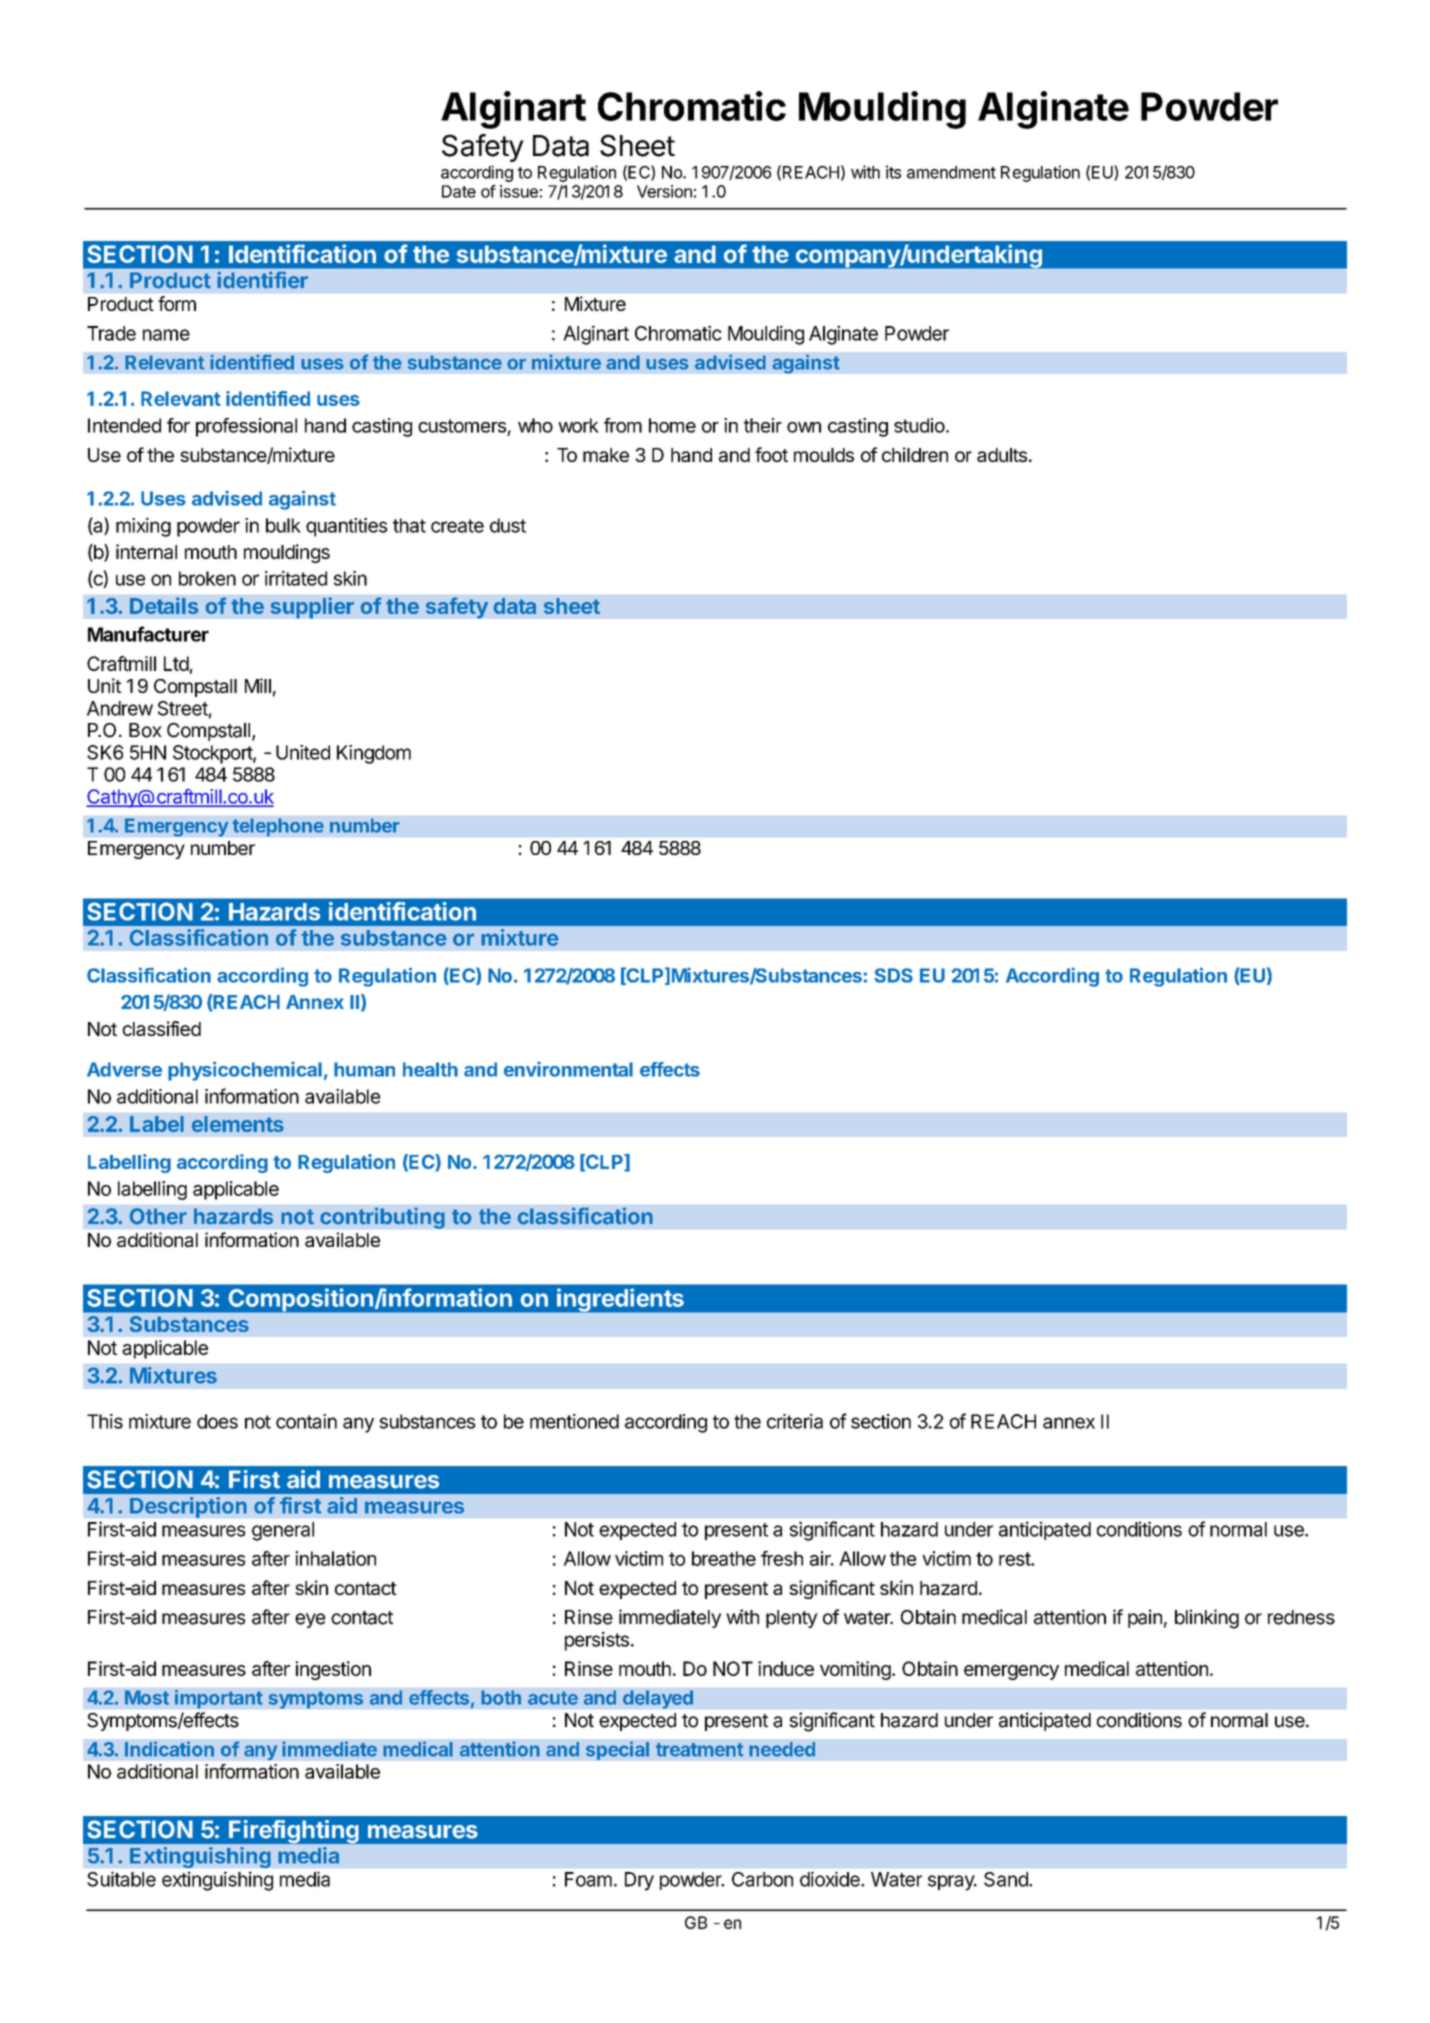 This screenshot has height=2023, width=1430. Describe the element at coordinates (795, 1421) in the screenshot. I see `criteria` at that location.
